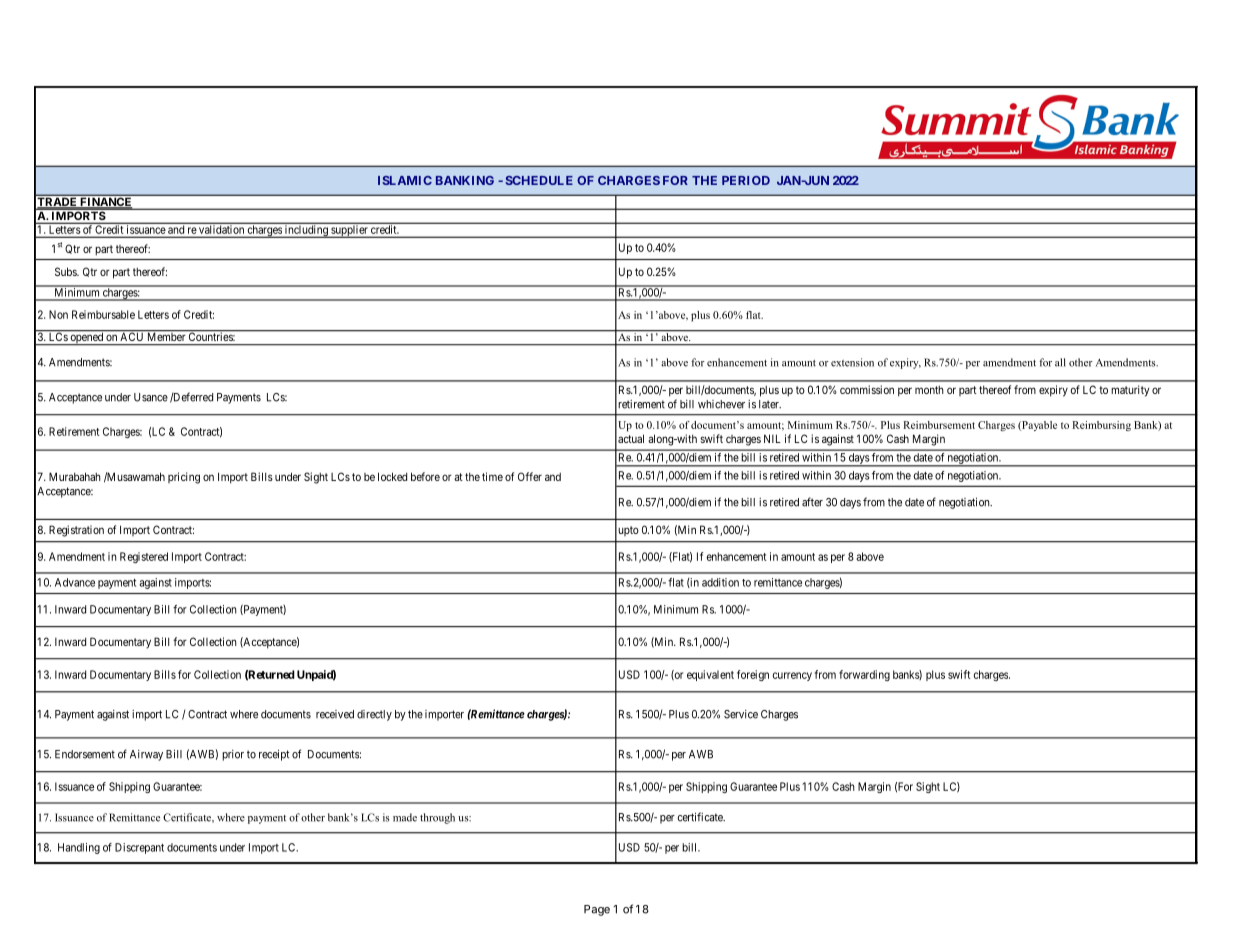  Describe the element at coordinates (405, 180) in the screenshot. I see `ISLAMIC` at that location.
